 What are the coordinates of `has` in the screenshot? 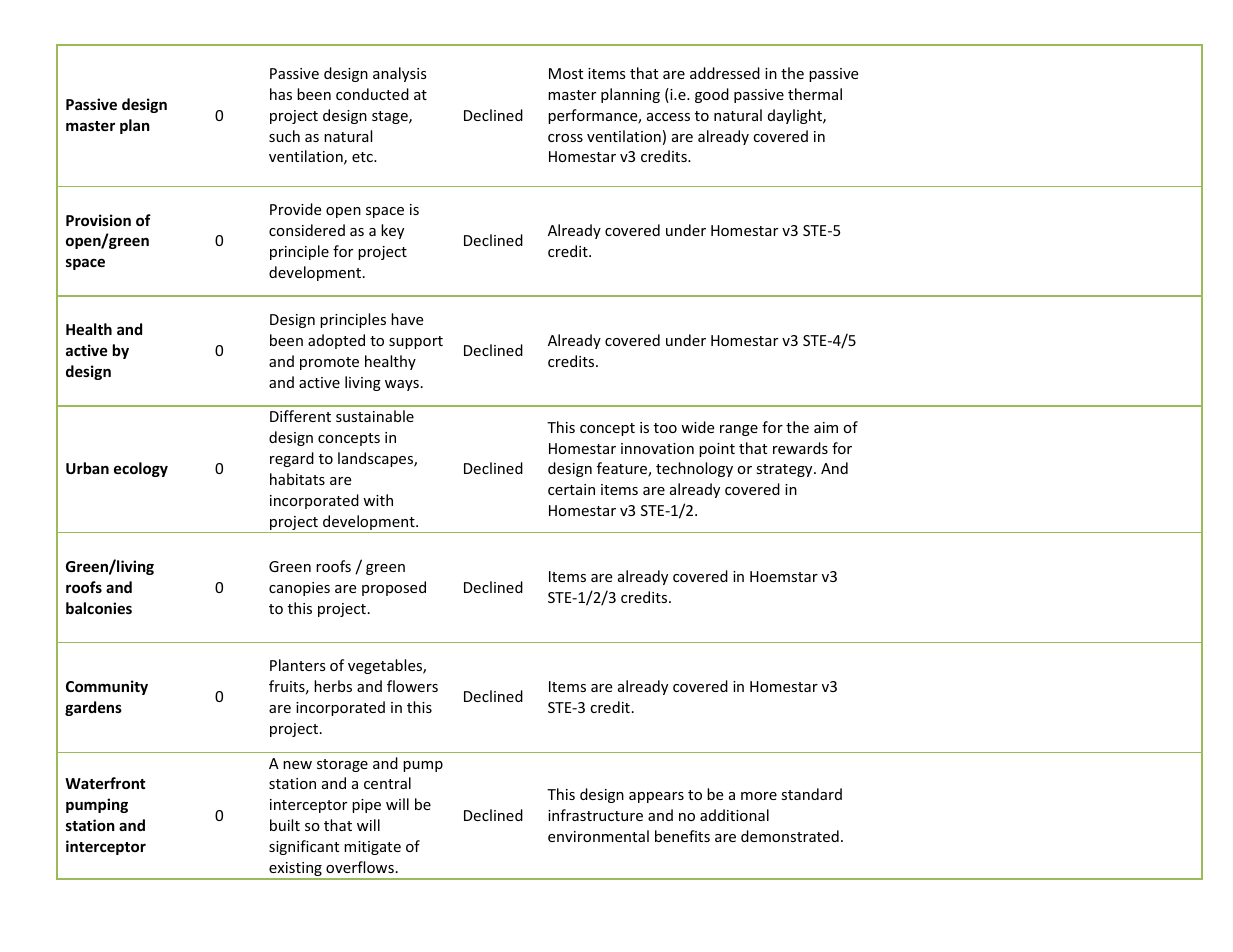 It's located at (281, 94).
